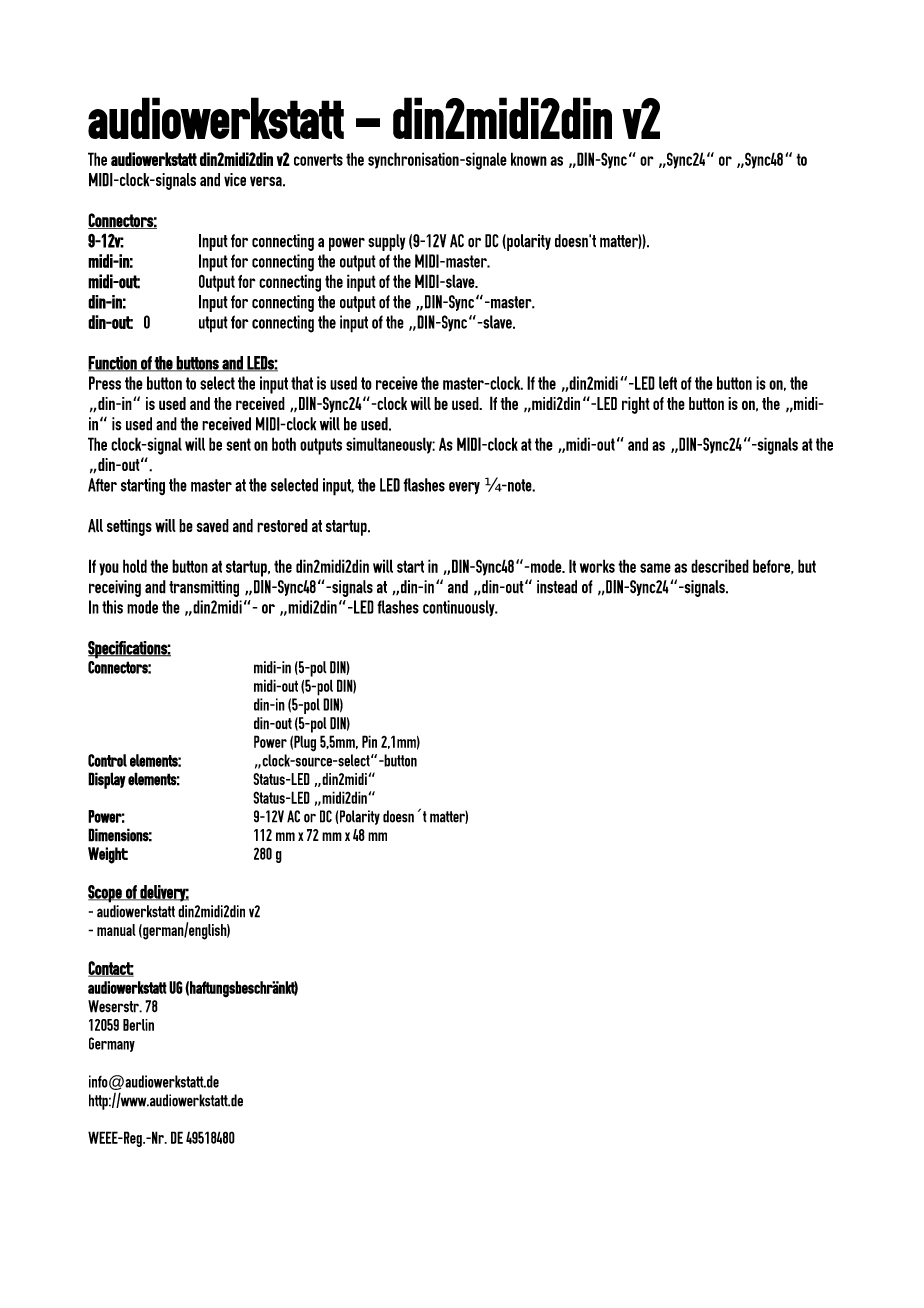 Image resolution: width=924 pixels, height=1308 pixels. Describe the element at coordinates (386, 242) in the screenshot. I see `supply` at that location.
